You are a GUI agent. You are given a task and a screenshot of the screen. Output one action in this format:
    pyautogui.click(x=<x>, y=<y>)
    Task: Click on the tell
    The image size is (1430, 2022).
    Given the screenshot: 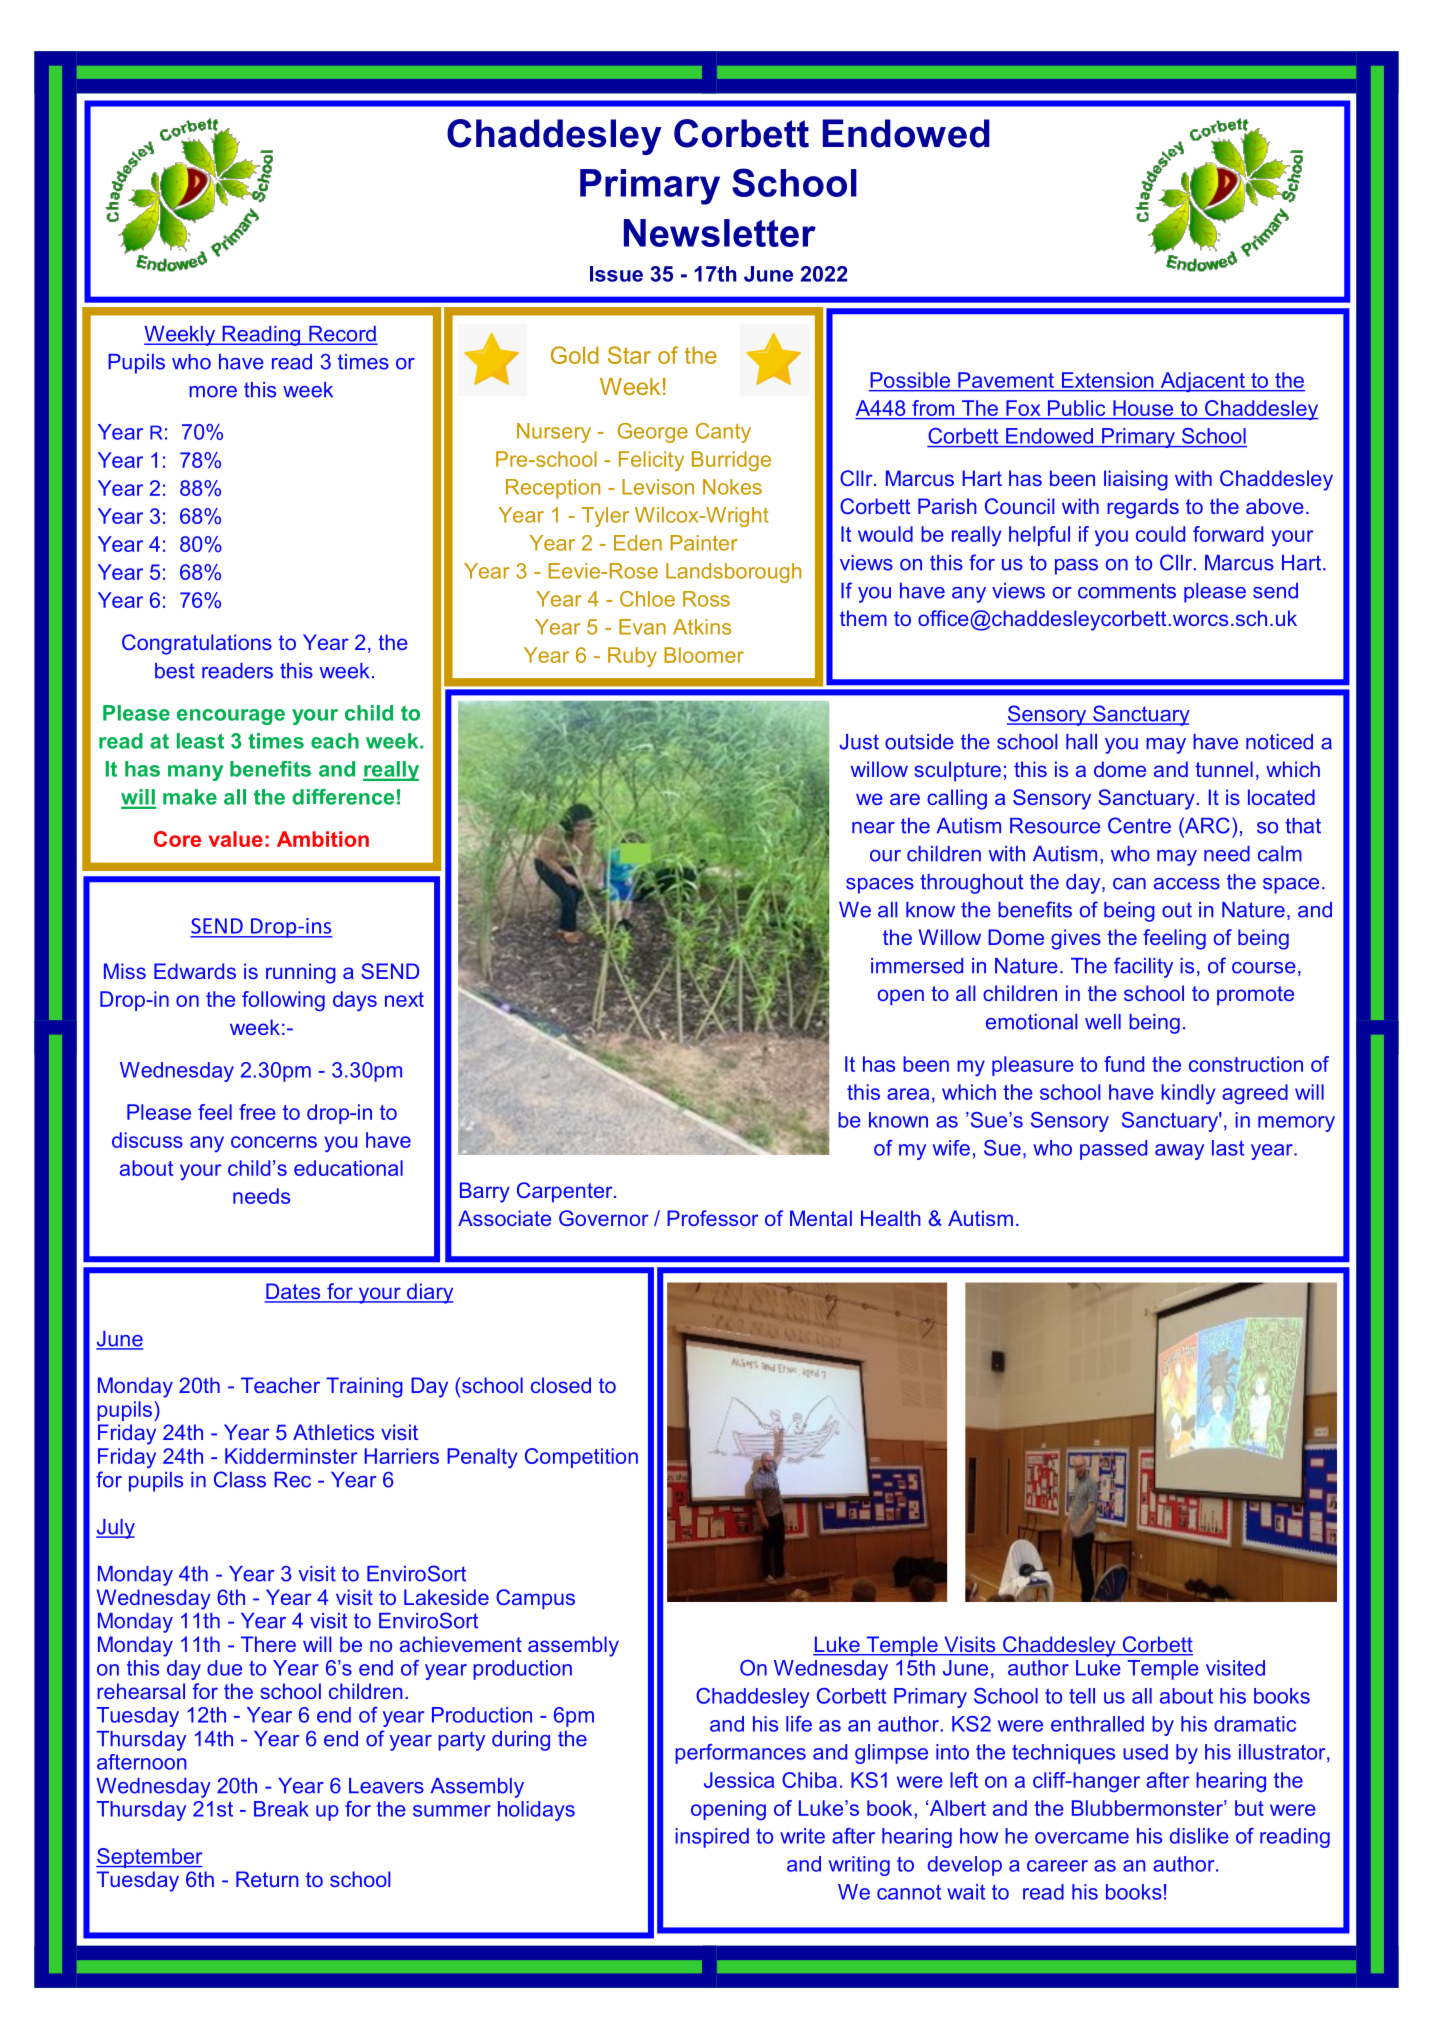 What is the action you would take?
    pyautogui.click(x=1082, y=1696)
